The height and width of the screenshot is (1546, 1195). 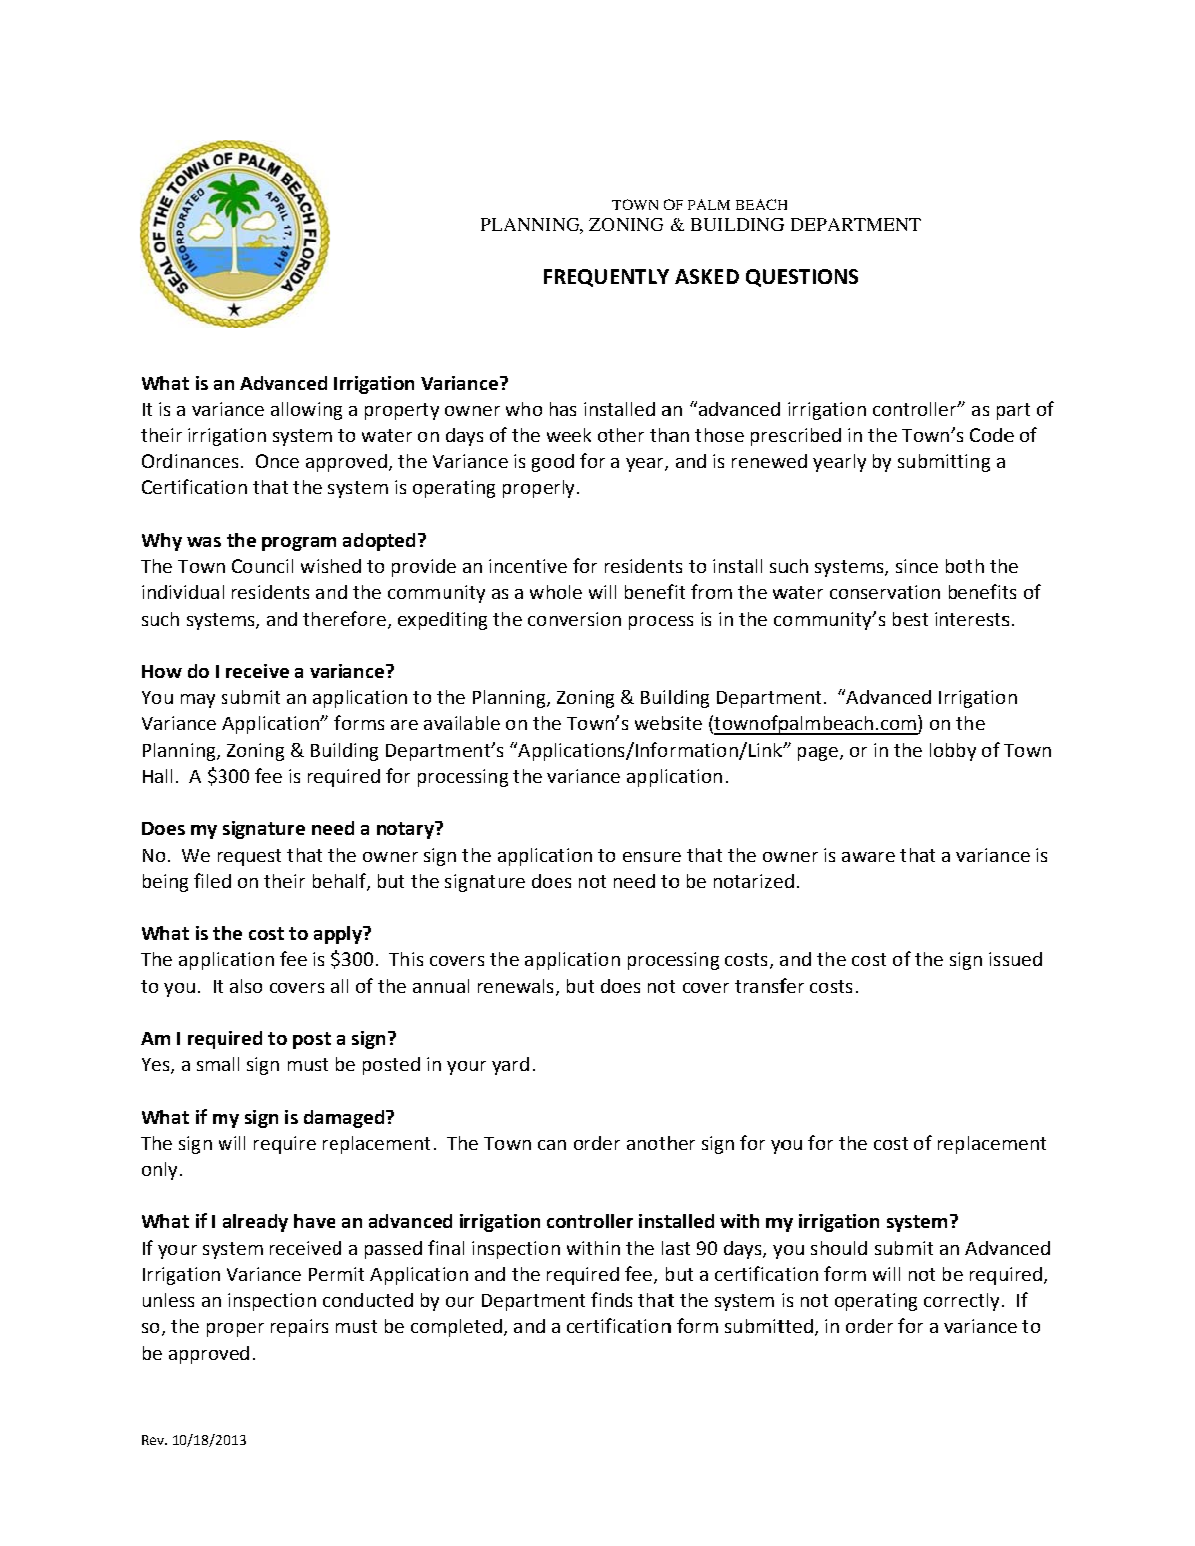 What do you see at coordinates (961, 1302) in the screenshot?
I see `correctly` at bounding box center [961, 1302].
